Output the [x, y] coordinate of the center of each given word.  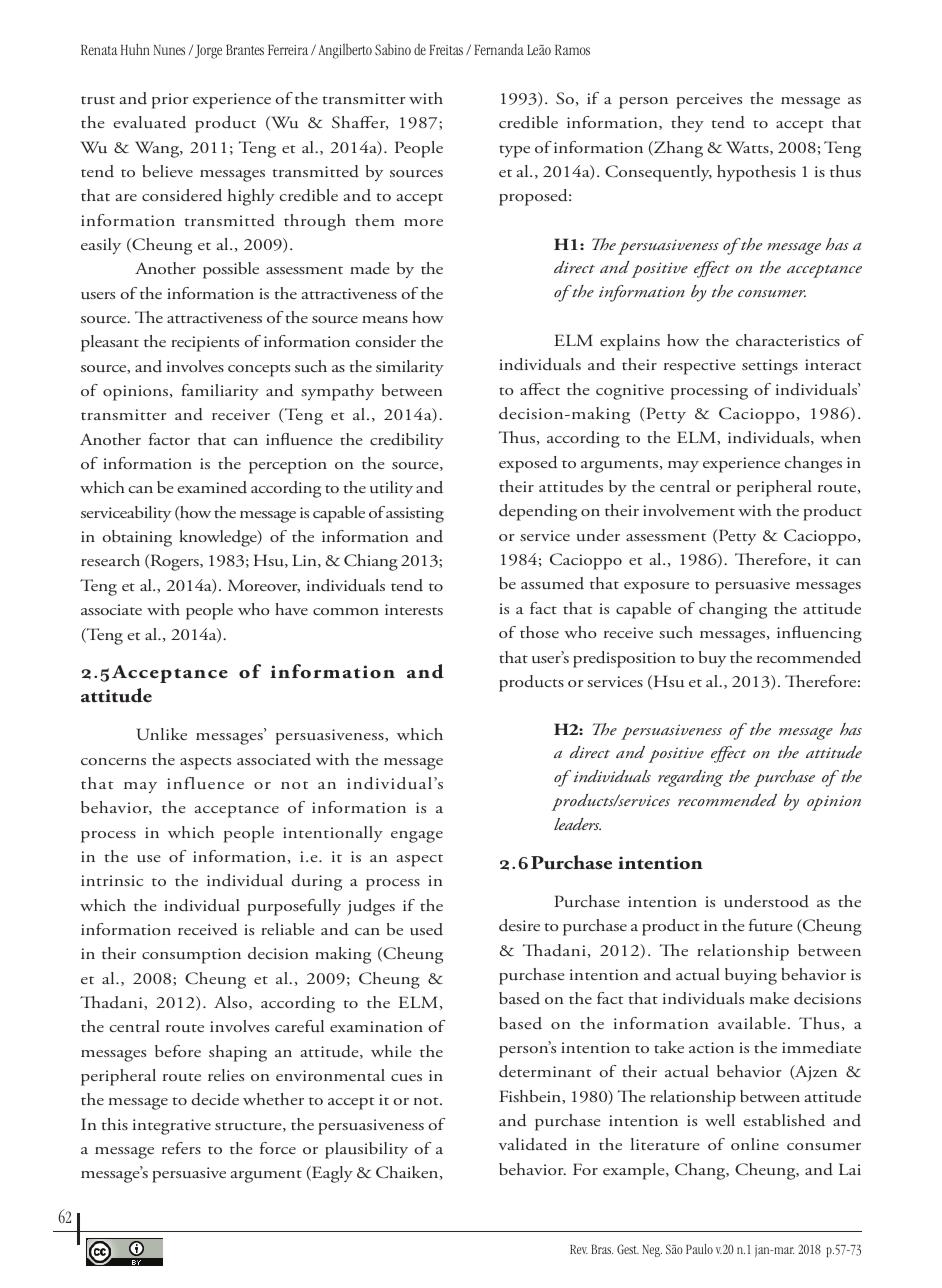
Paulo [699, 1249]
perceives [709, 101]
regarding [690, 778]
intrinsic [112, 880]
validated [533, 1144]
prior [170, 101]
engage [417, 837]
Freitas [446, 50]
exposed [528, 464]
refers [181, 1148]
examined [212, 487]
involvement [689, 510]
